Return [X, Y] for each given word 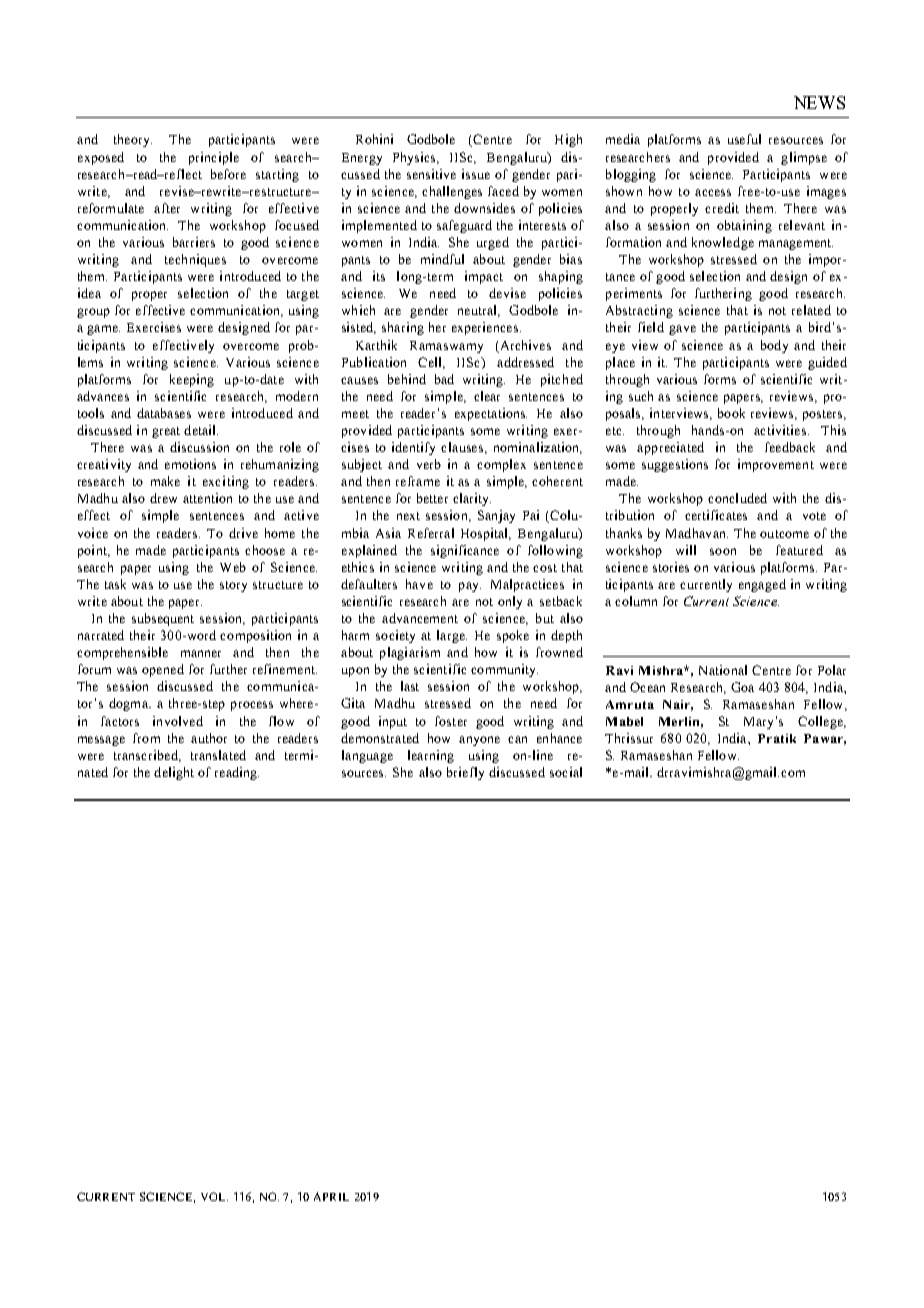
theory [133, 140]
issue [476, 174]
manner [201, 653]
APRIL [331, 1196]
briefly [465, 773]
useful [744, 139]
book [731, 413]
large [452, 636]
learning [431, 756]
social [566, 772]
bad [444, 379]
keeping [192, 380]
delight [174, 773]
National [723, 670]
